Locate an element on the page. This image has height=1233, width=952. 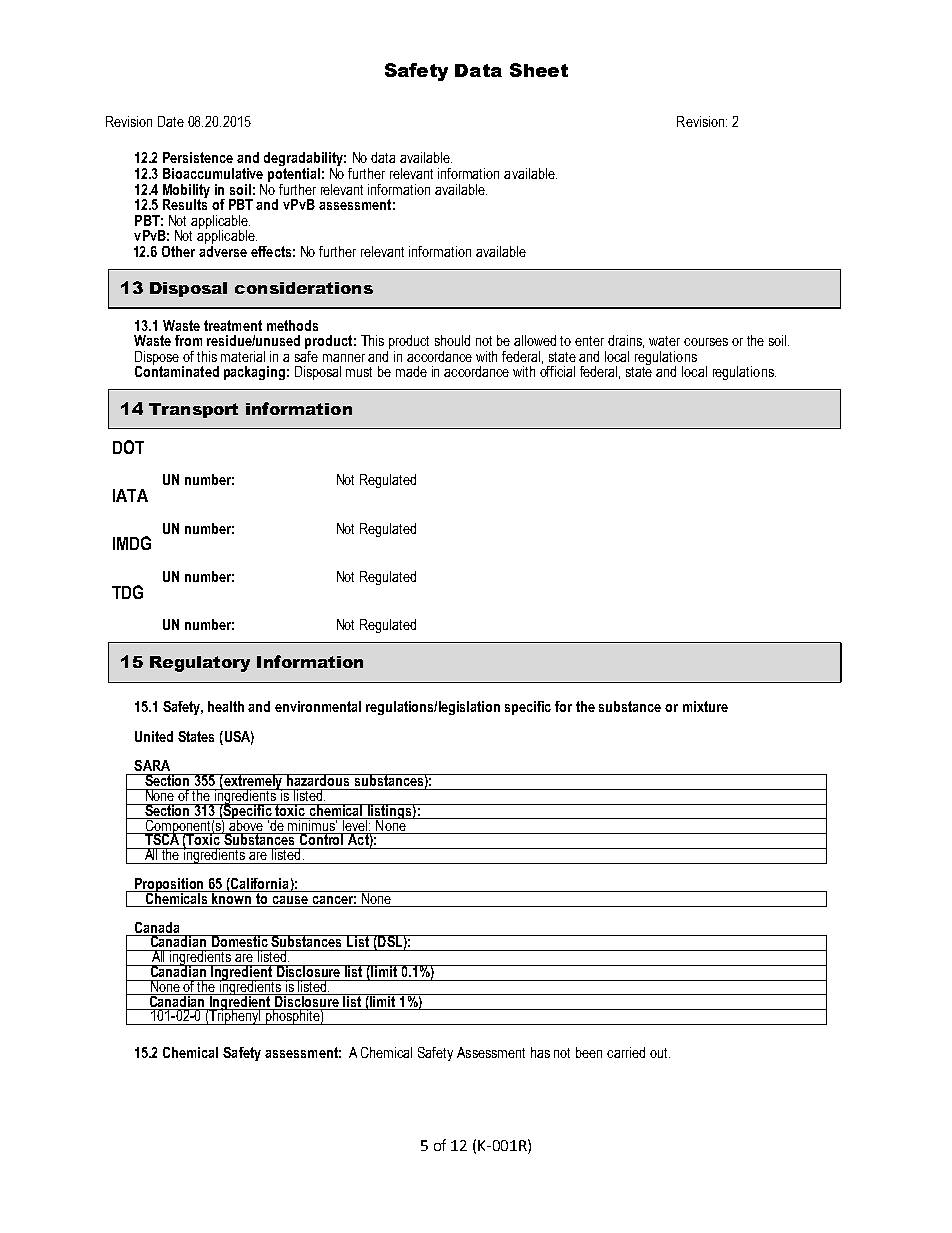
Date is located at coordinates (171, 121).
